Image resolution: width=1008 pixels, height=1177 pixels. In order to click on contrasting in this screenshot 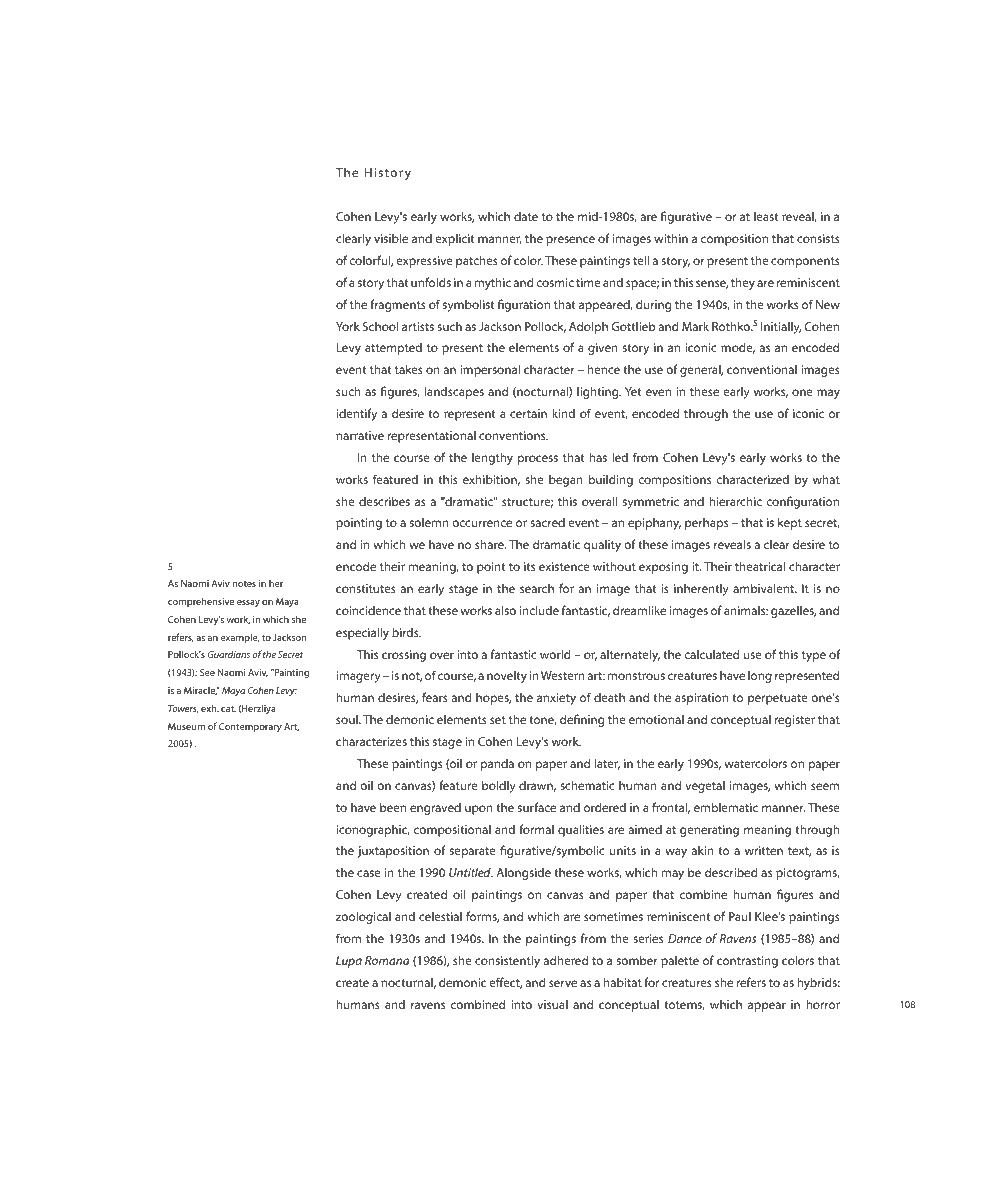, I will do `click(747, 962)`.
